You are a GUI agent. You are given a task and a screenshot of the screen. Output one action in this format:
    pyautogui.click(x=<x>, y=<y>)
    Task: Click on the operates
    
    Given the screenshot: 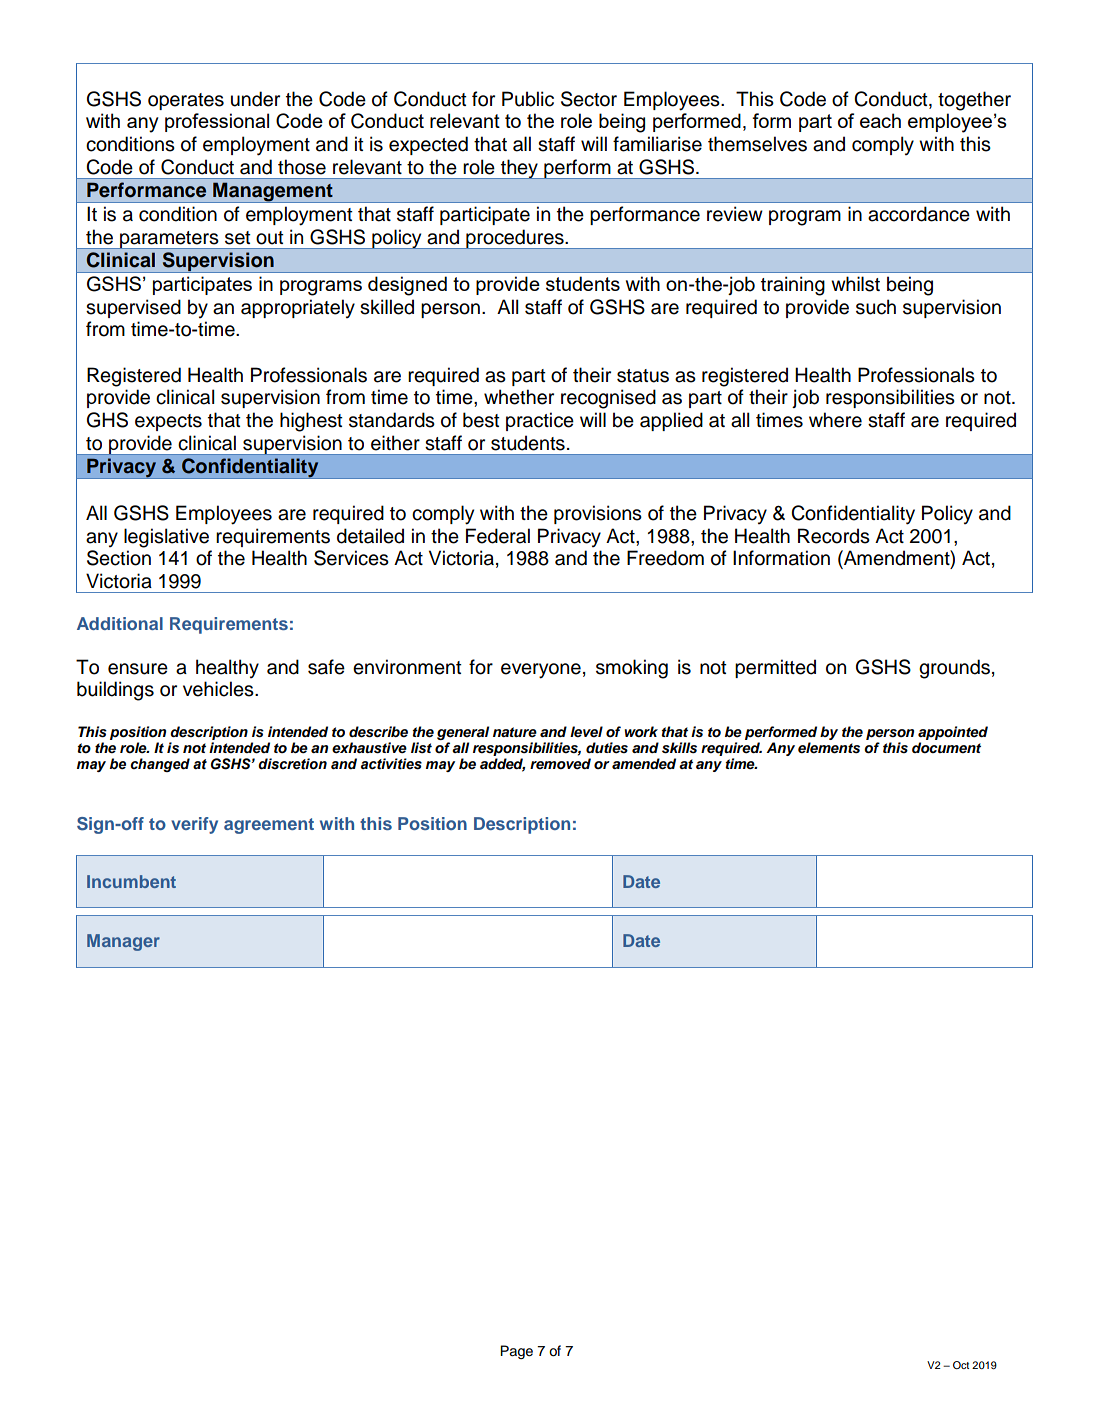 What is the action you would take?
    pyautogui.click(x=186, y=101)
